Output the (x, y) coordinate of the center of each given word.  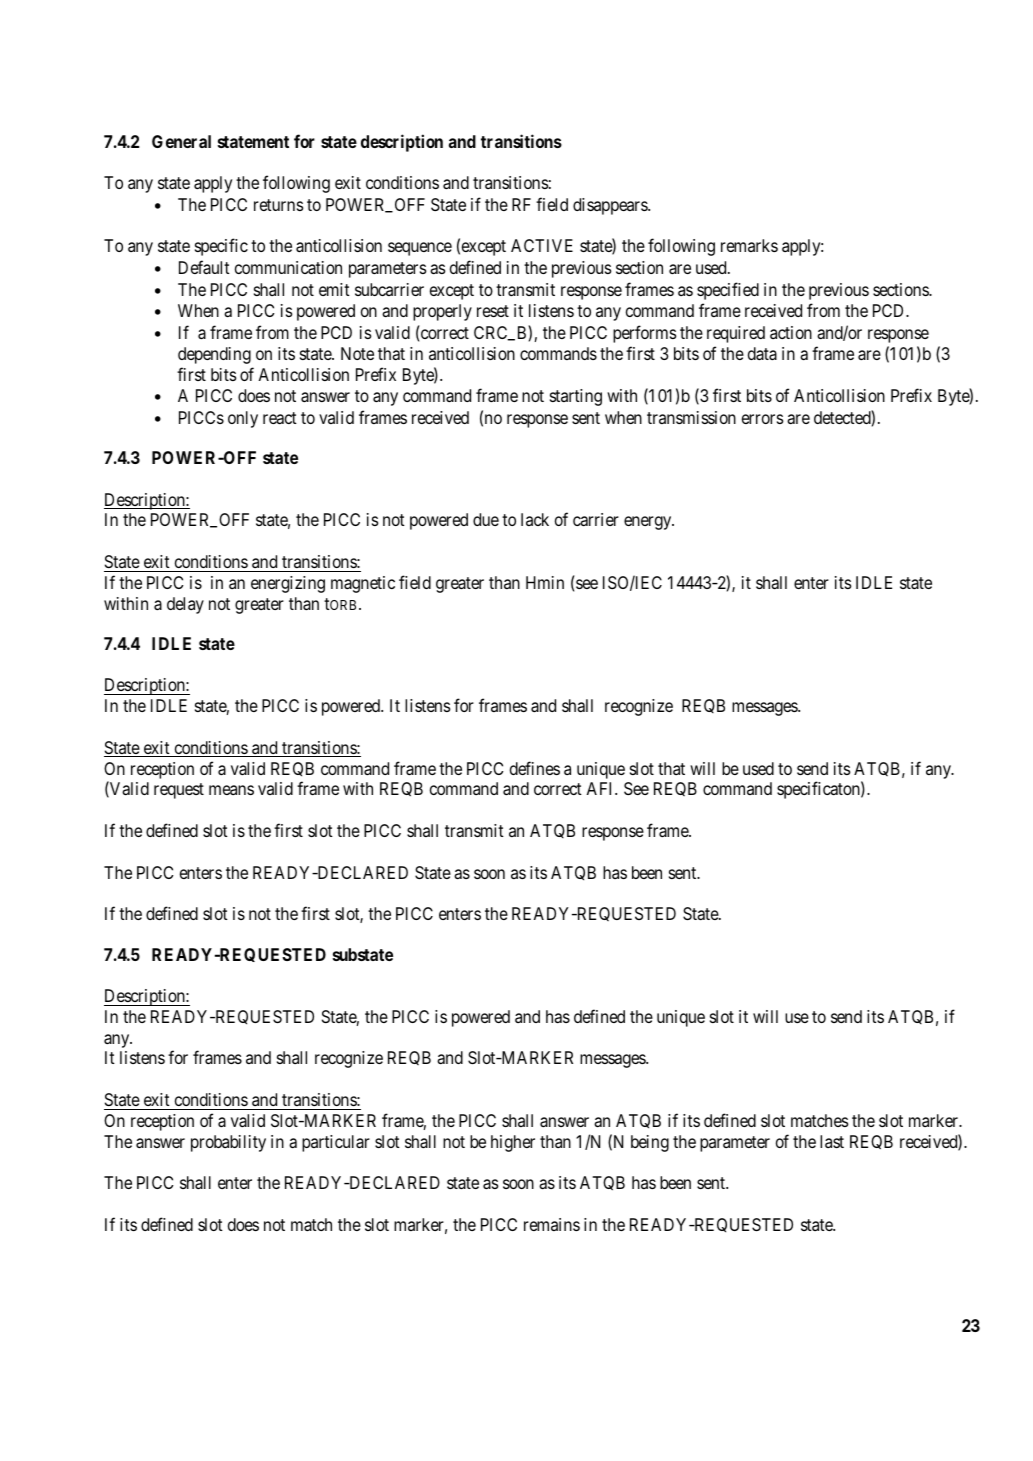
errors (762, 419)
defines (535, 768)
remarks (749, 245)
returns (278, 205)
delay (185, 605)
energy (649, 523)
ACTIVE (542, 245)
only (243, 419)
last (832, 1141)
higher (513, 1143)
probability (228, 1143)
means (231, 790)
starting (576, 397)
